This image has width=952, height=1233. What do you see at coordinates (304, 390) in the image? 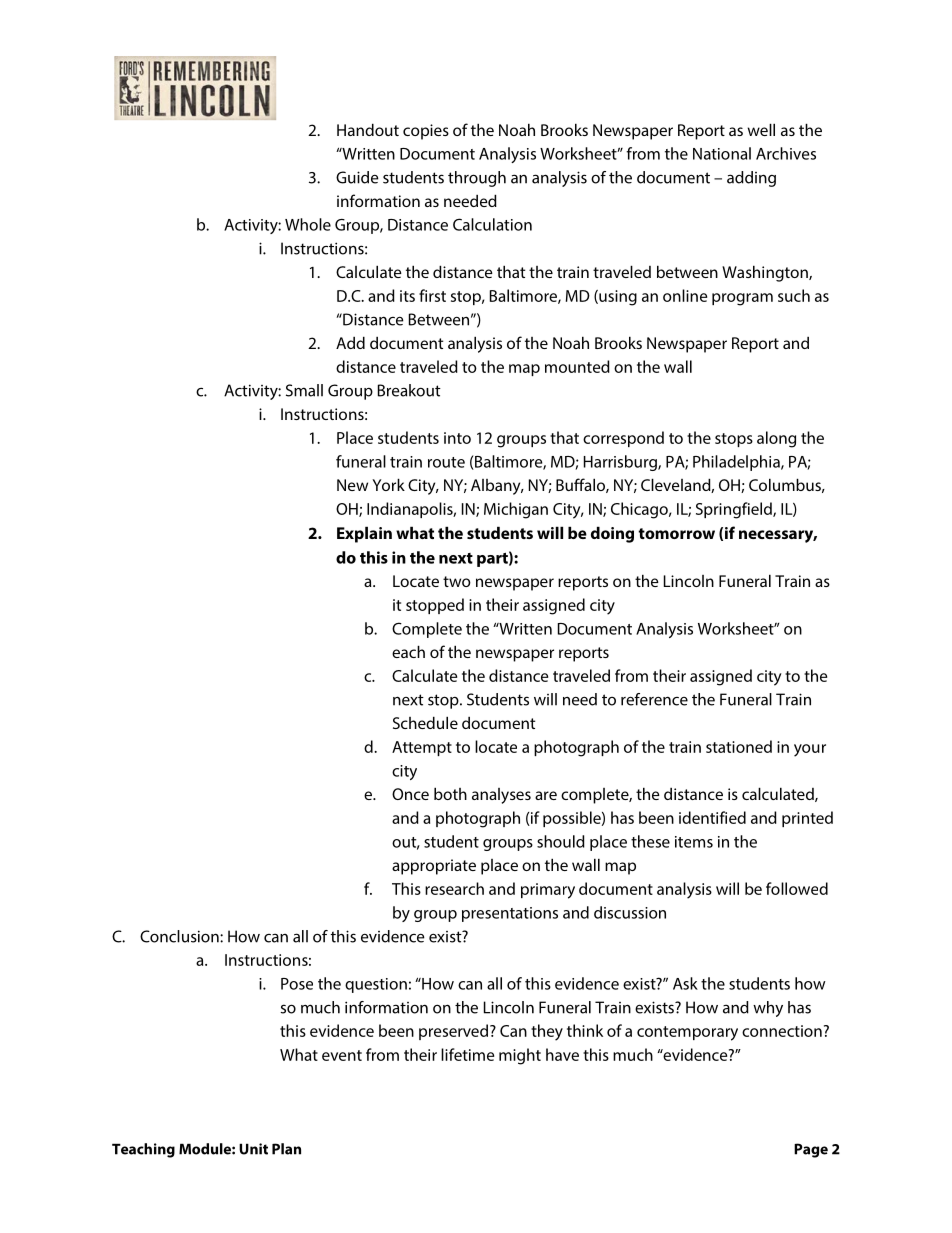
I see `Small` at bounding box center [304, 390].
